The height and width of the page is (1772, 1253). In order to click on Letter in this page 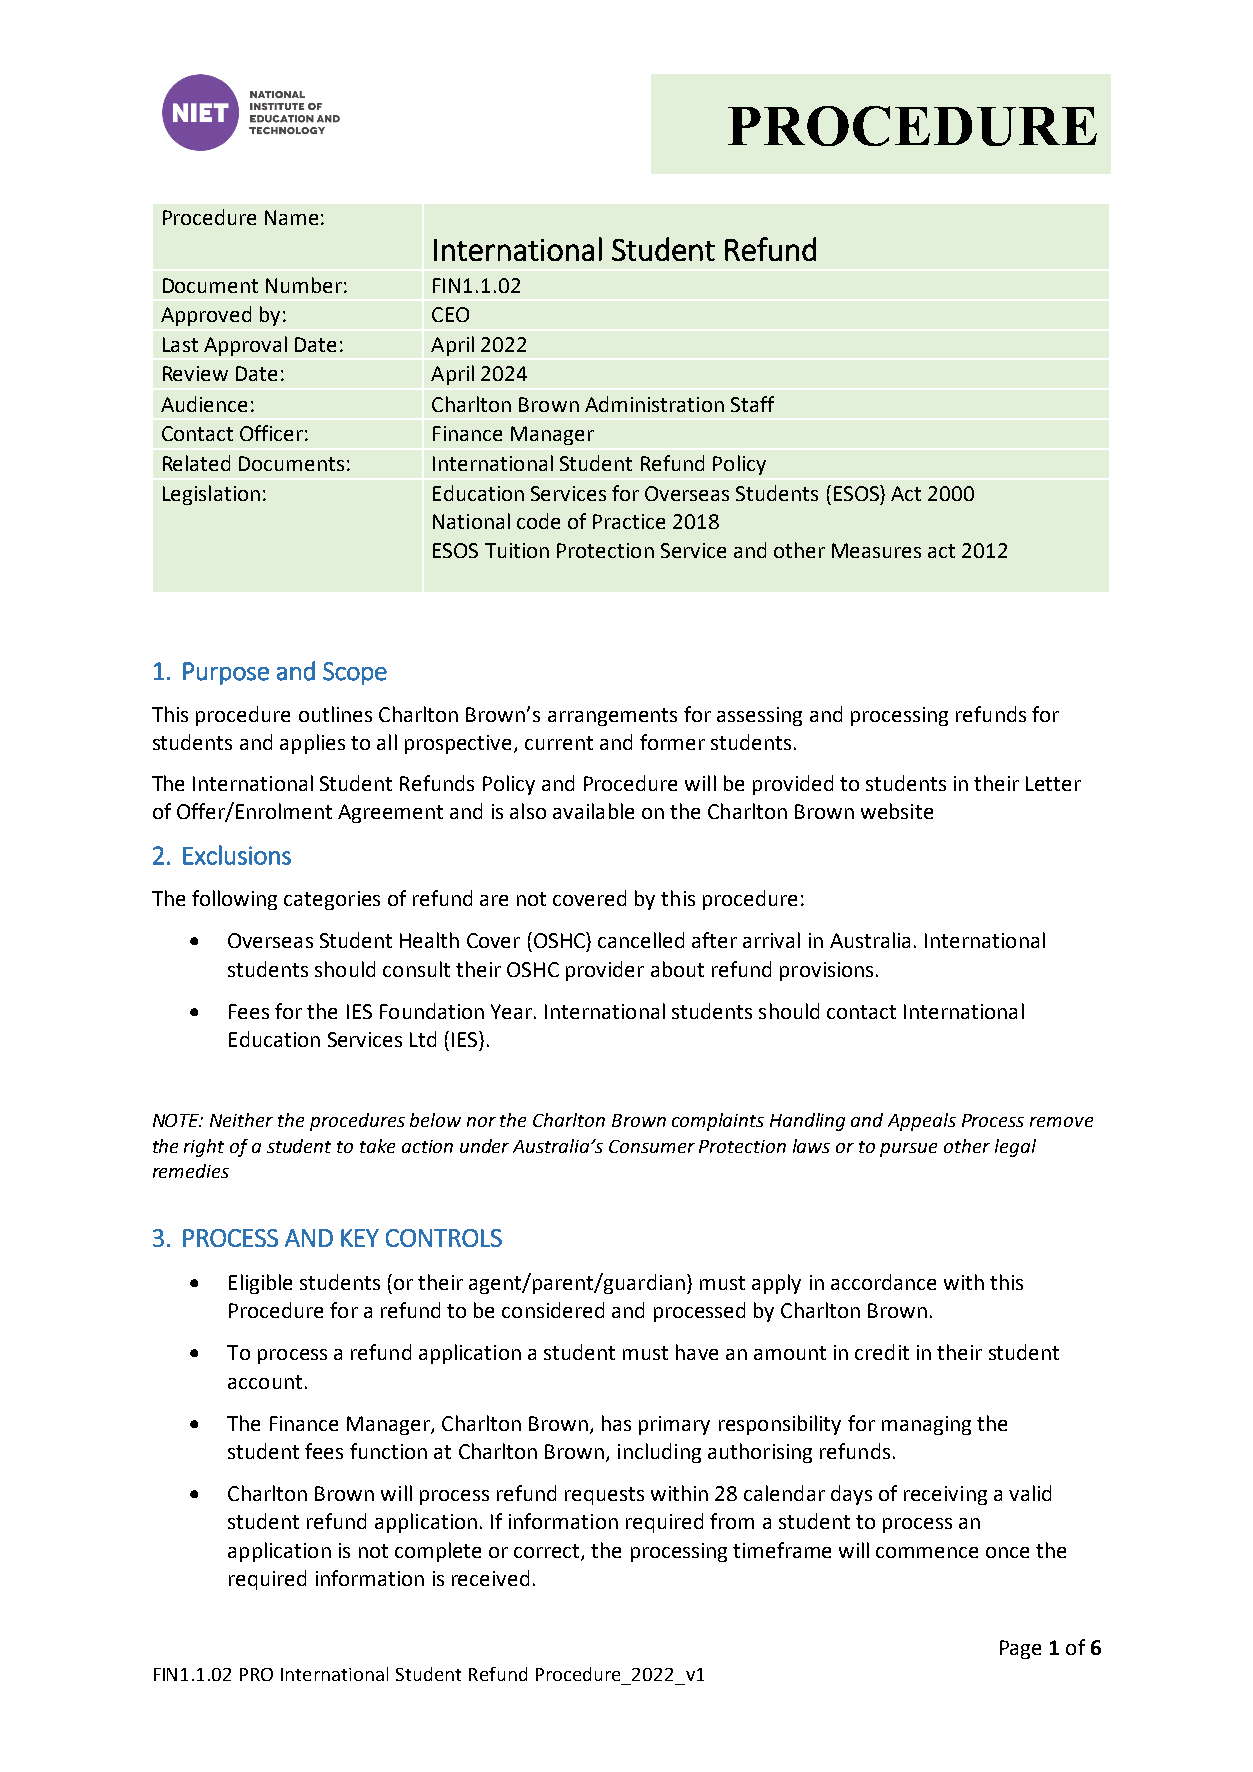, I will do `click(1053, 783)`.
